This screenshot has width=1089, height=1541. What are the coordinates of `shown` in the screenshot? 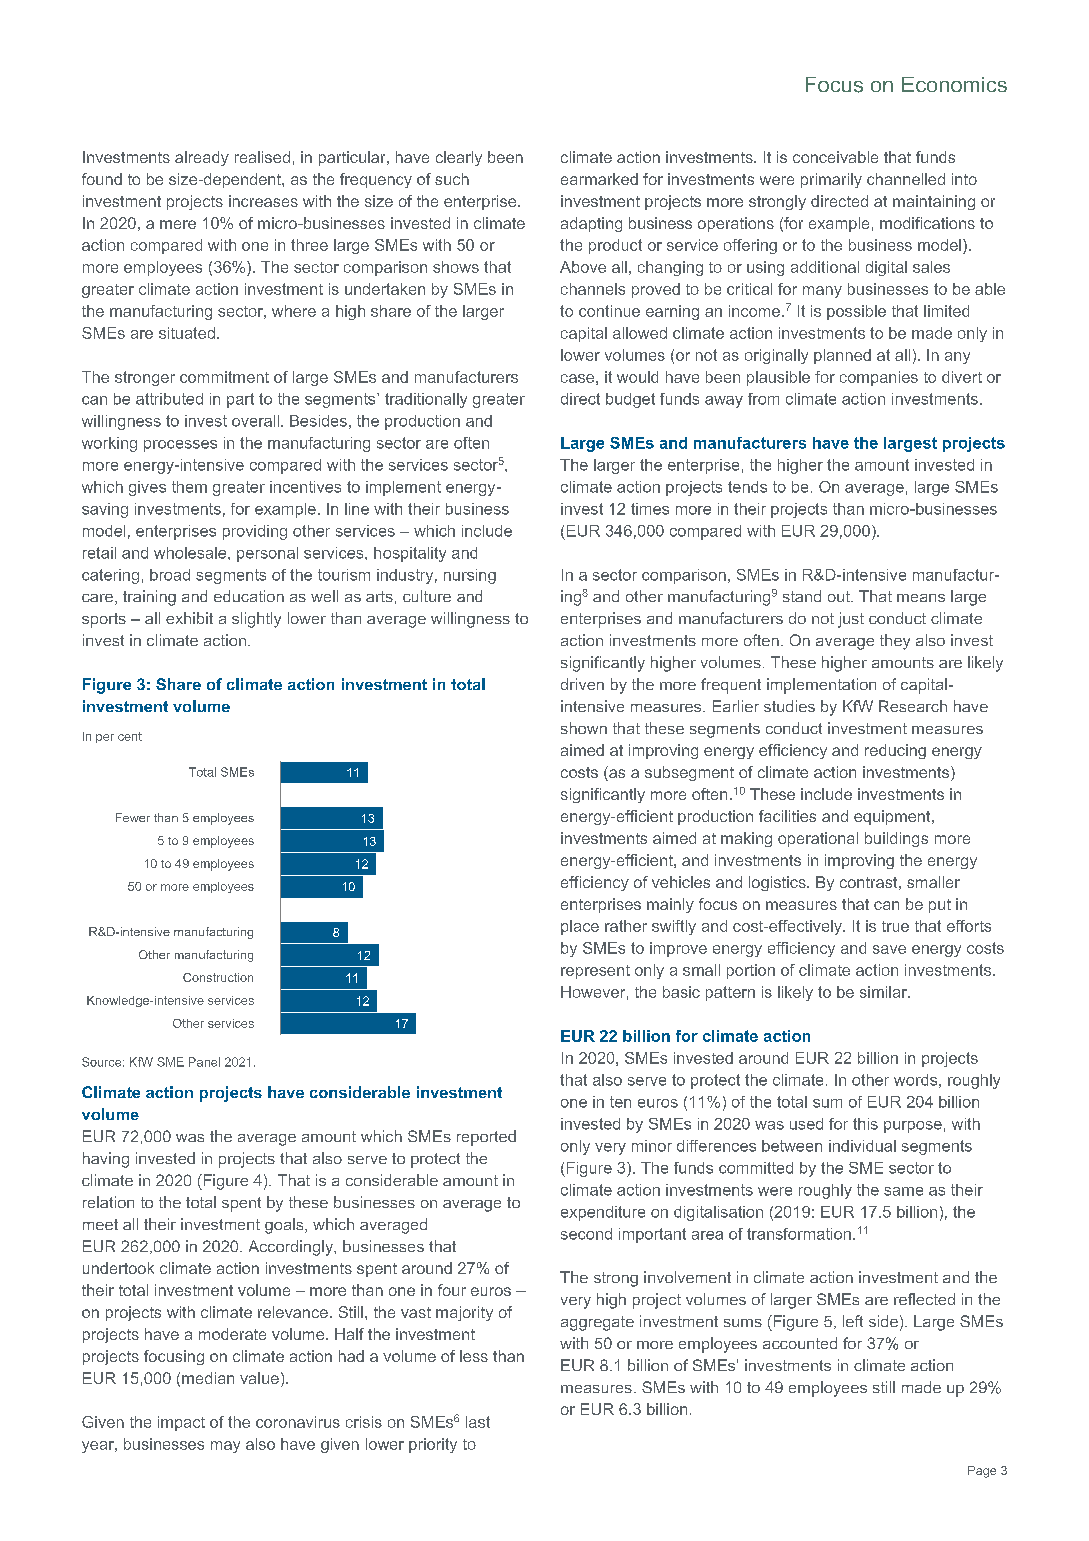 It's located at (584, 728).
